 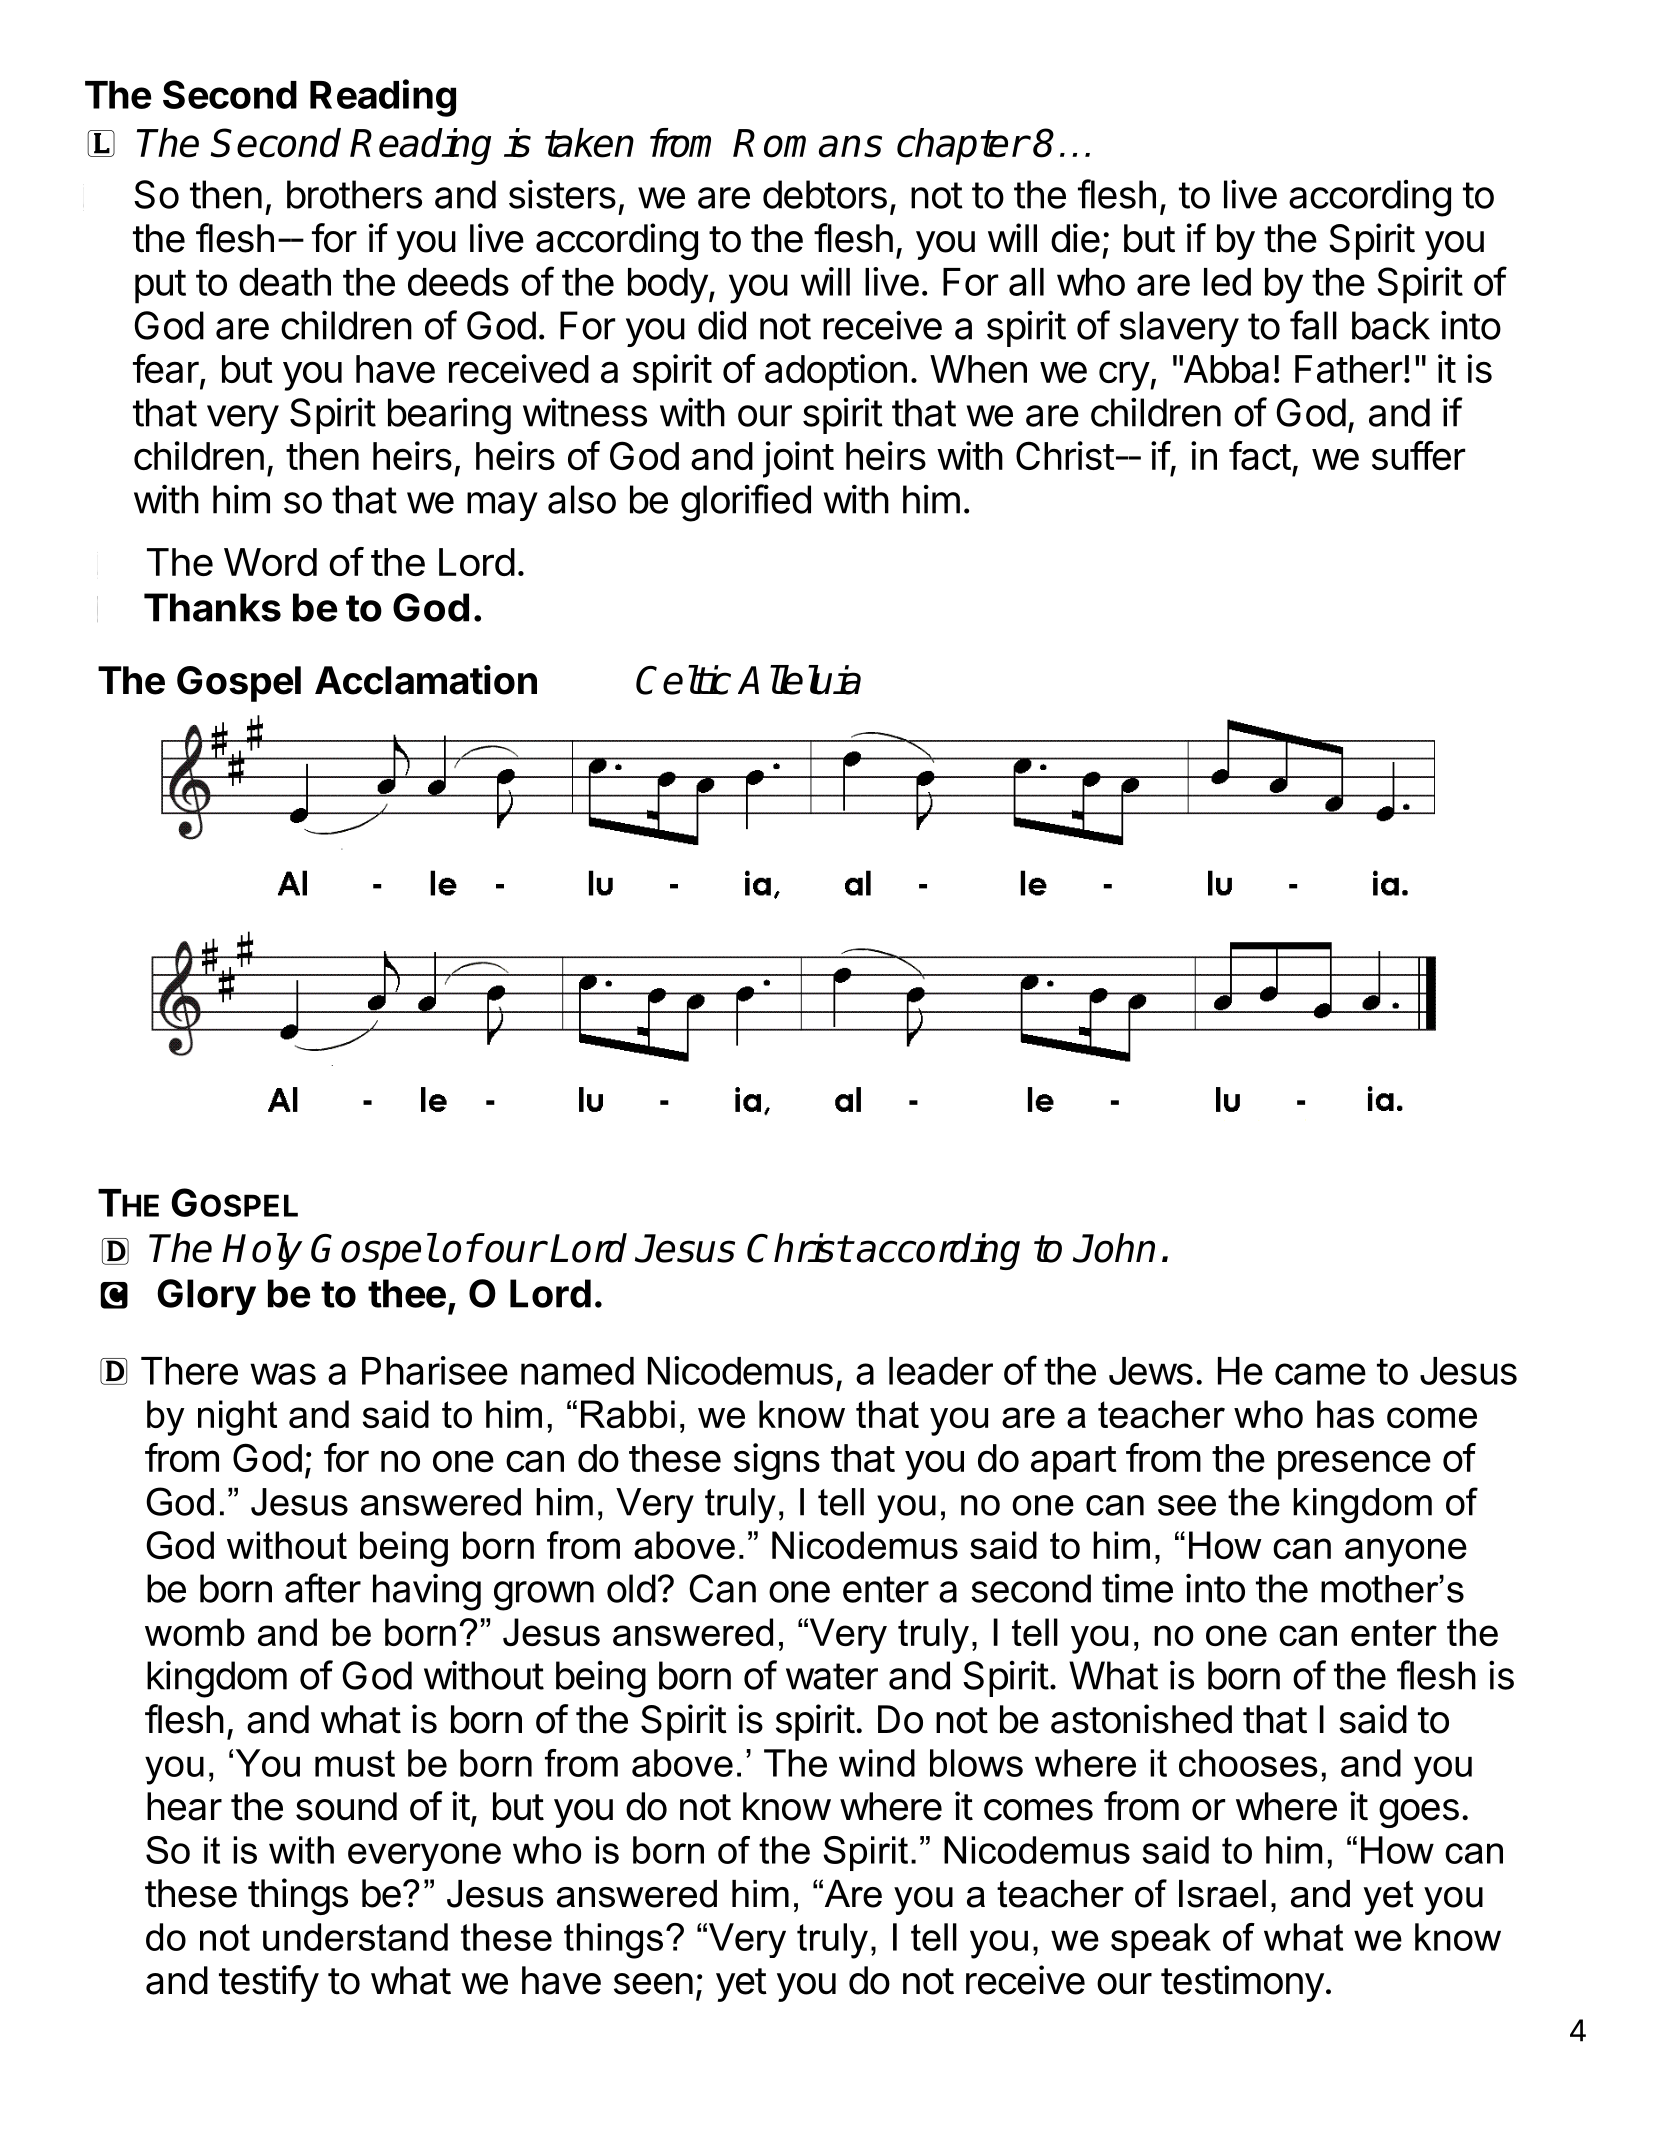 I want to click on after, so click(x=323, y=1588).
